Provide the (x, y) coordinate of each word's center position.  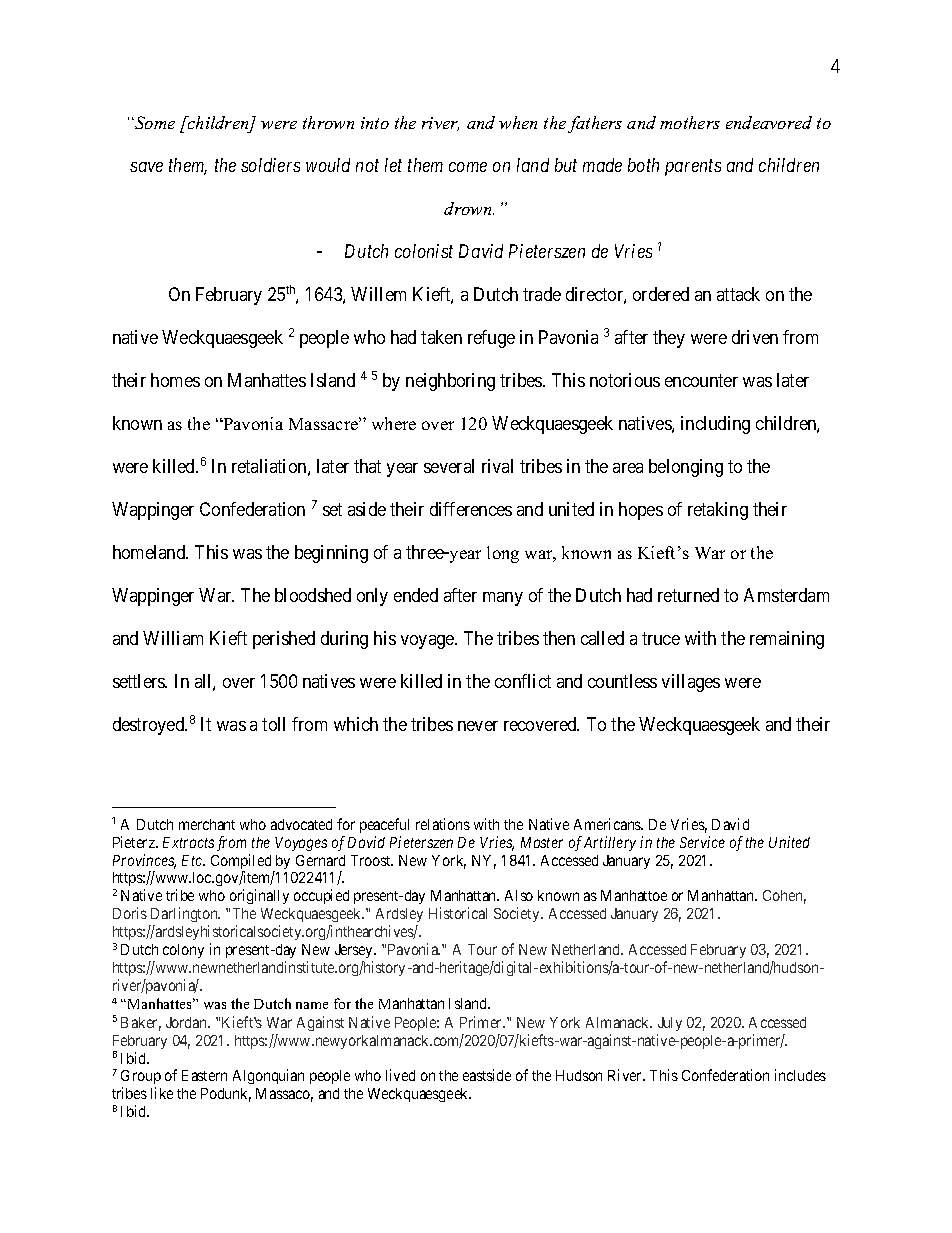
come (468, 167)
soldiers (270, 165)
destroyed (150, 726)
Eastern (204, 1075)
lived (400, 1075)
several (449, 466)
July (670, 1024)
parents (693, 168)
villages (691, 683)
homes (175, 380)
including (715, 425)
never (478, 726)
